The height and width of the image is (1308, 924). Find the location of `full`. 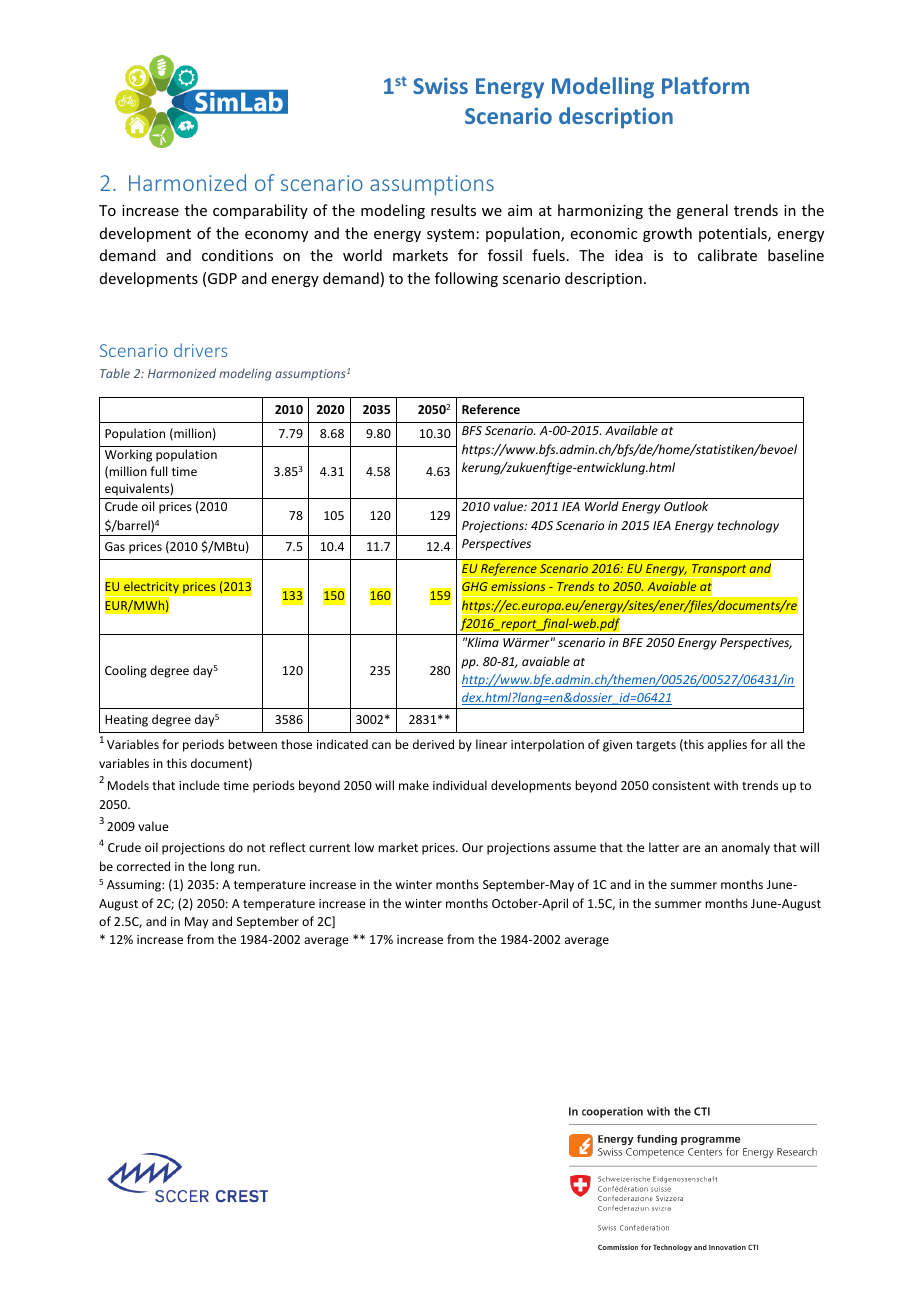

full is located at coordinates (158, 471).
